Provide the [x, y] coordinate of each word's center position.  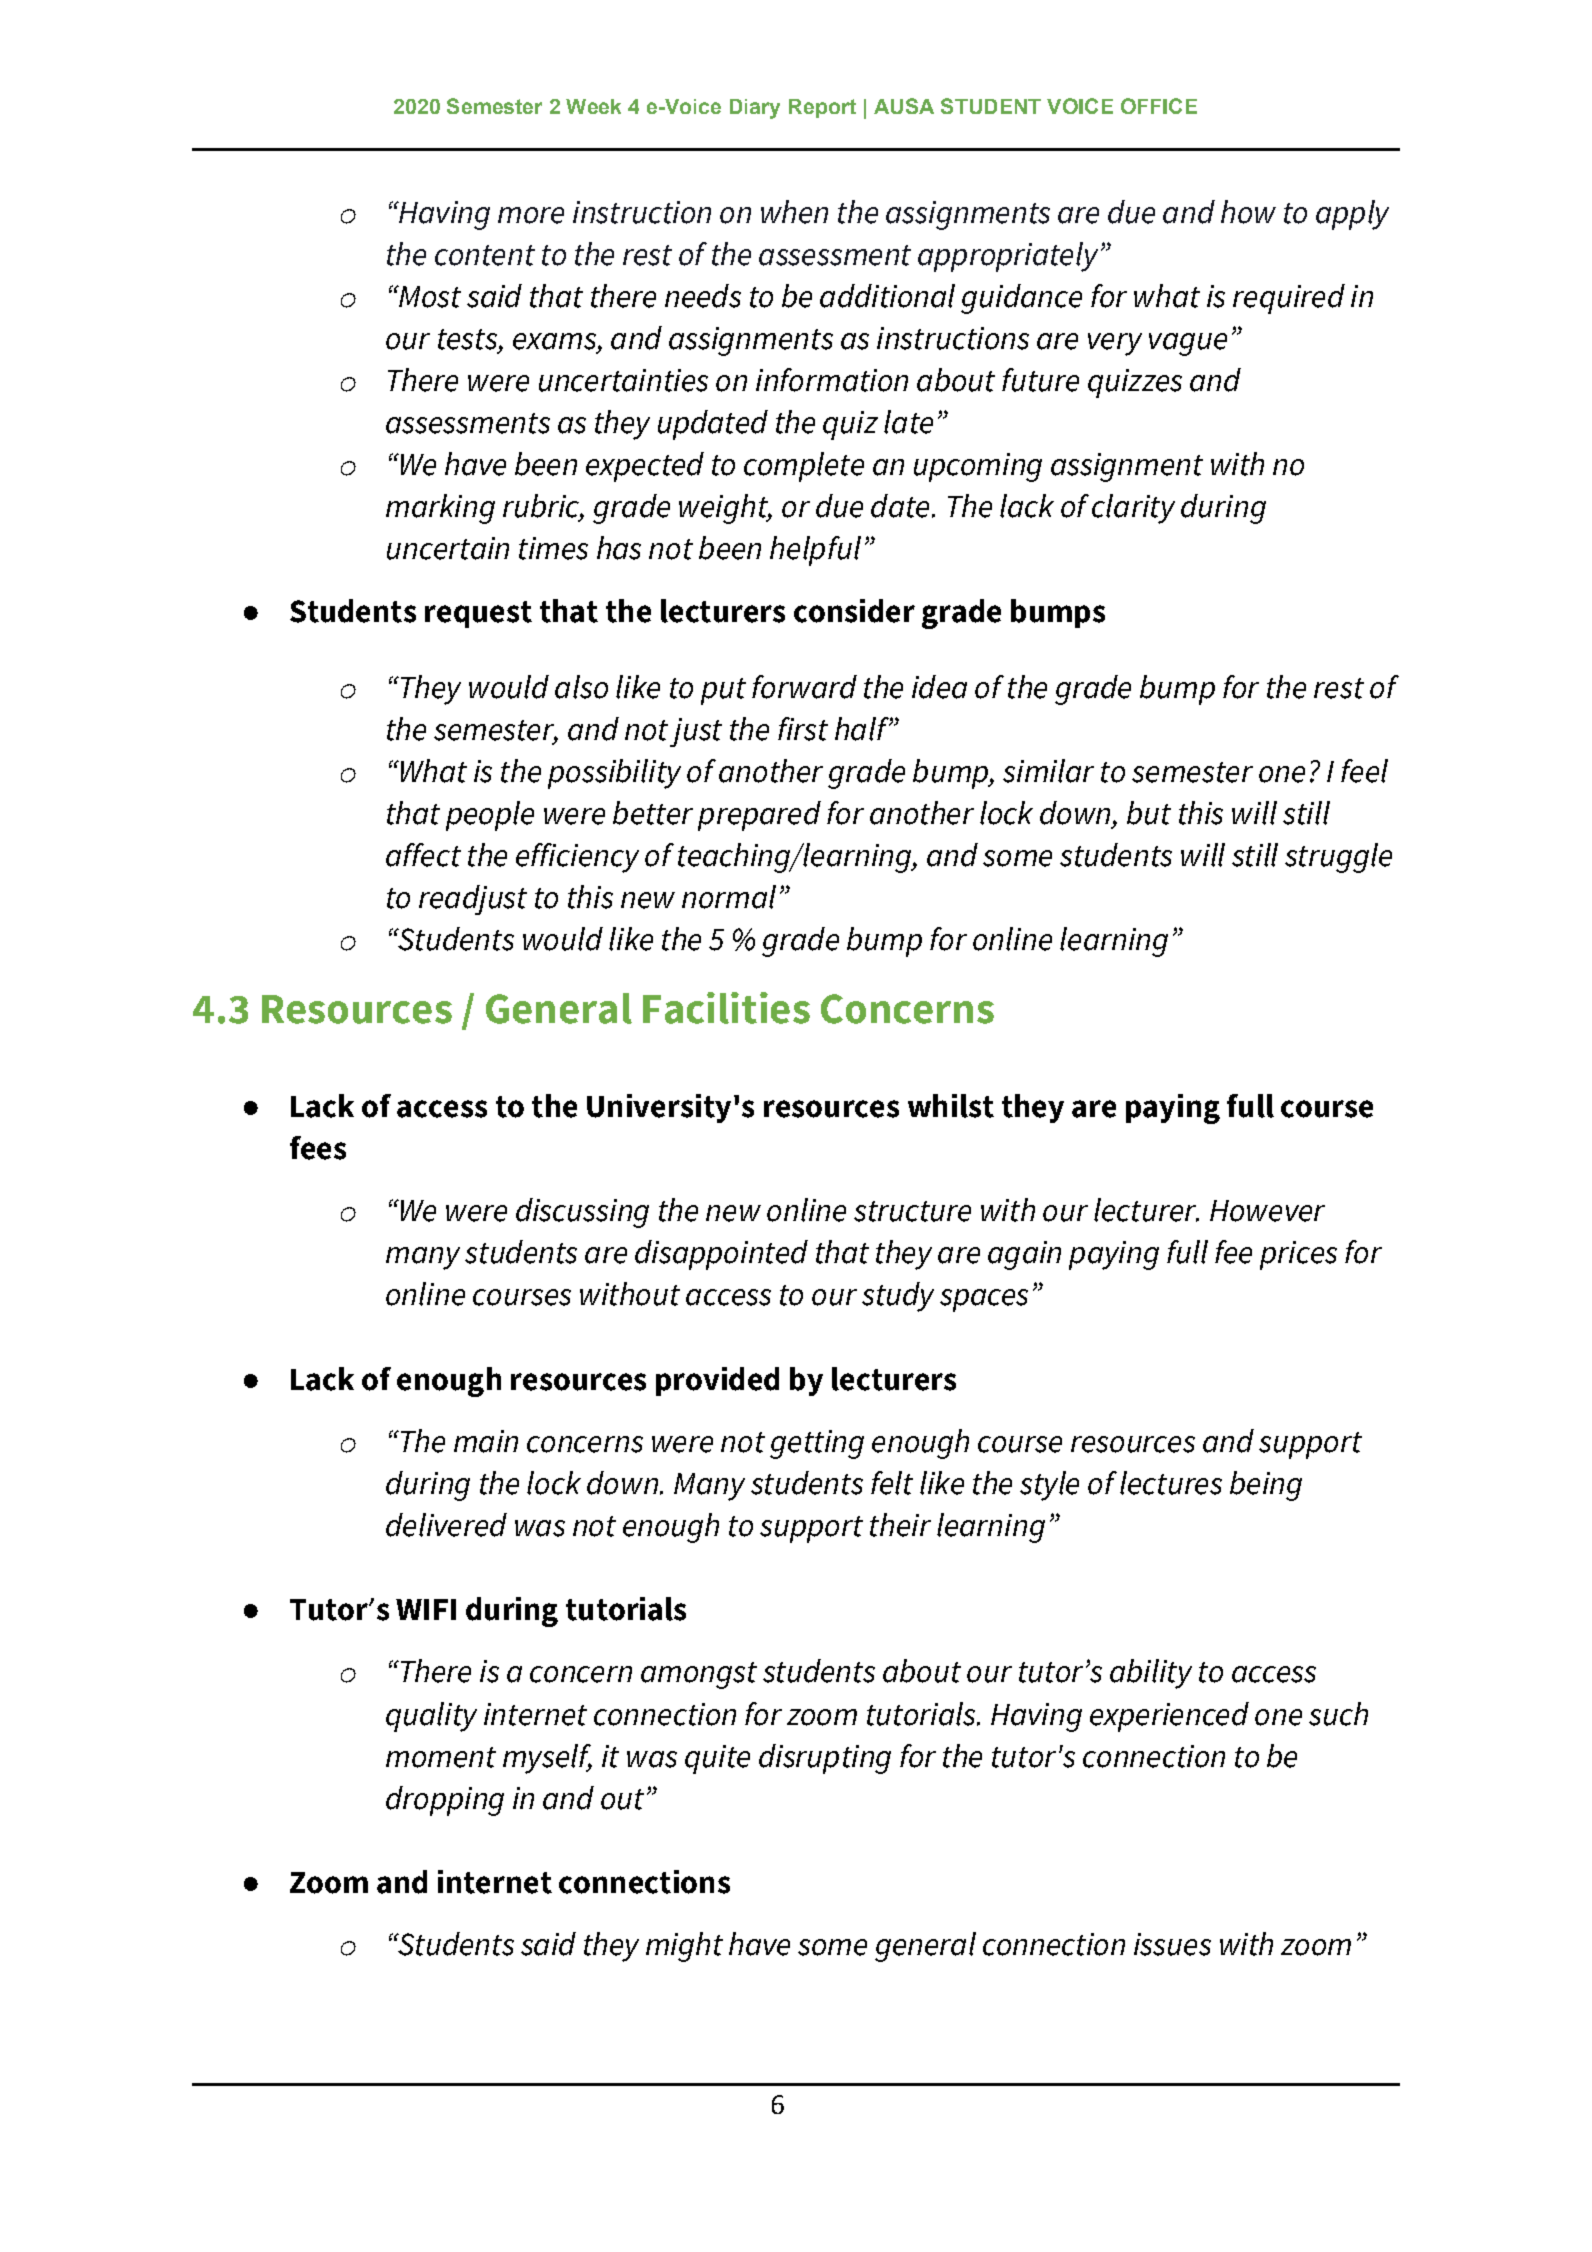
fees [318, 1148]
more [531, 215]
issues [1172, 1944]
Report [822, 108]
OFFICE [1159, 106]
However [1267, 1211]
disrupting [825, 1759]
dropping [445, 1801]
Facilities [726, 1008]
